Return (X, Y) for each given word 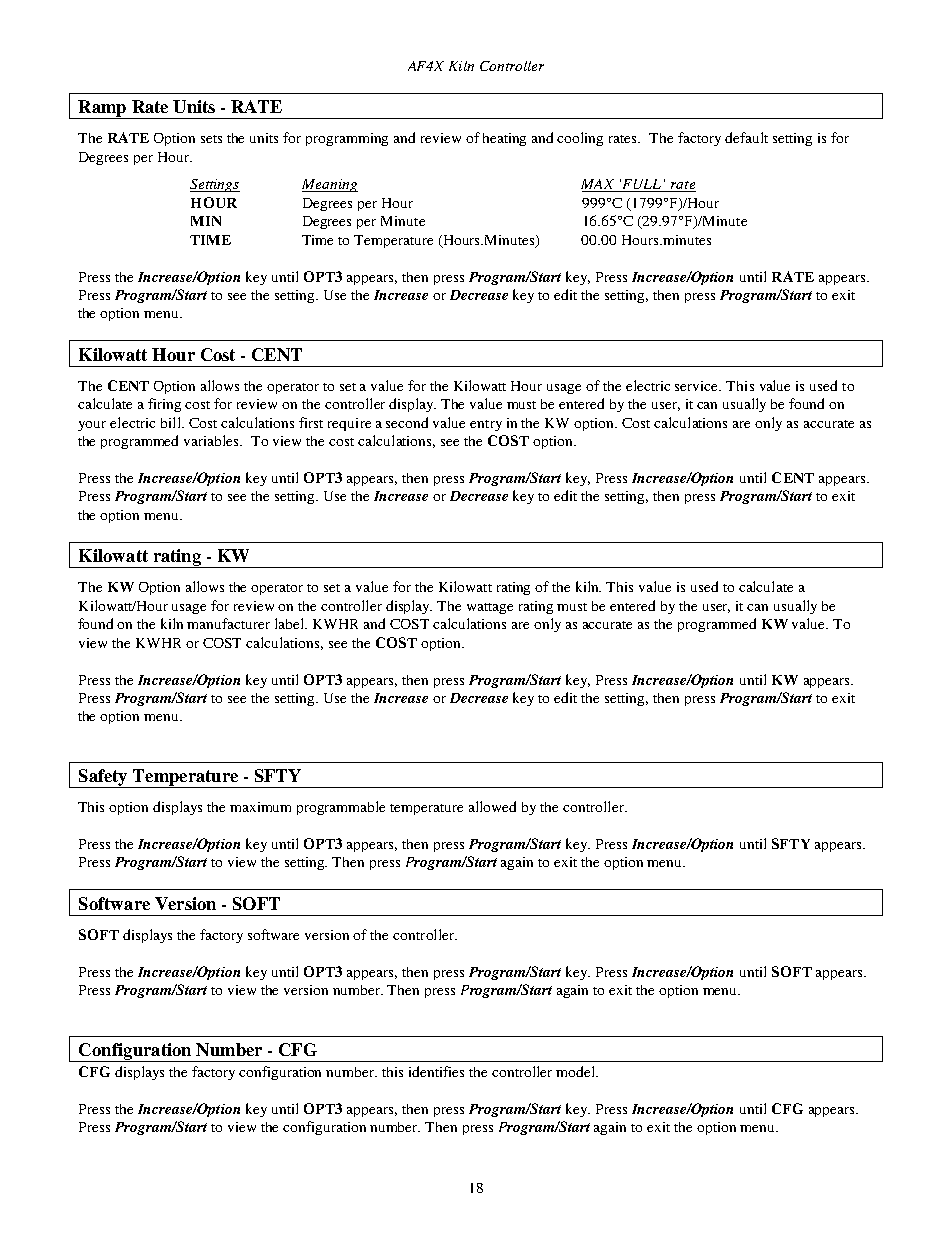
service (698, 386)
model (576, 1071)
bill (172, 422)
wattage (490, 608)
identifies (436, 1071)
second (407, 422)
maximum (260, 807)
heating (504, 139)
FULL (642, 185)
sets (211, 139)
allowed (492, 806)
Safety (103, 778)
